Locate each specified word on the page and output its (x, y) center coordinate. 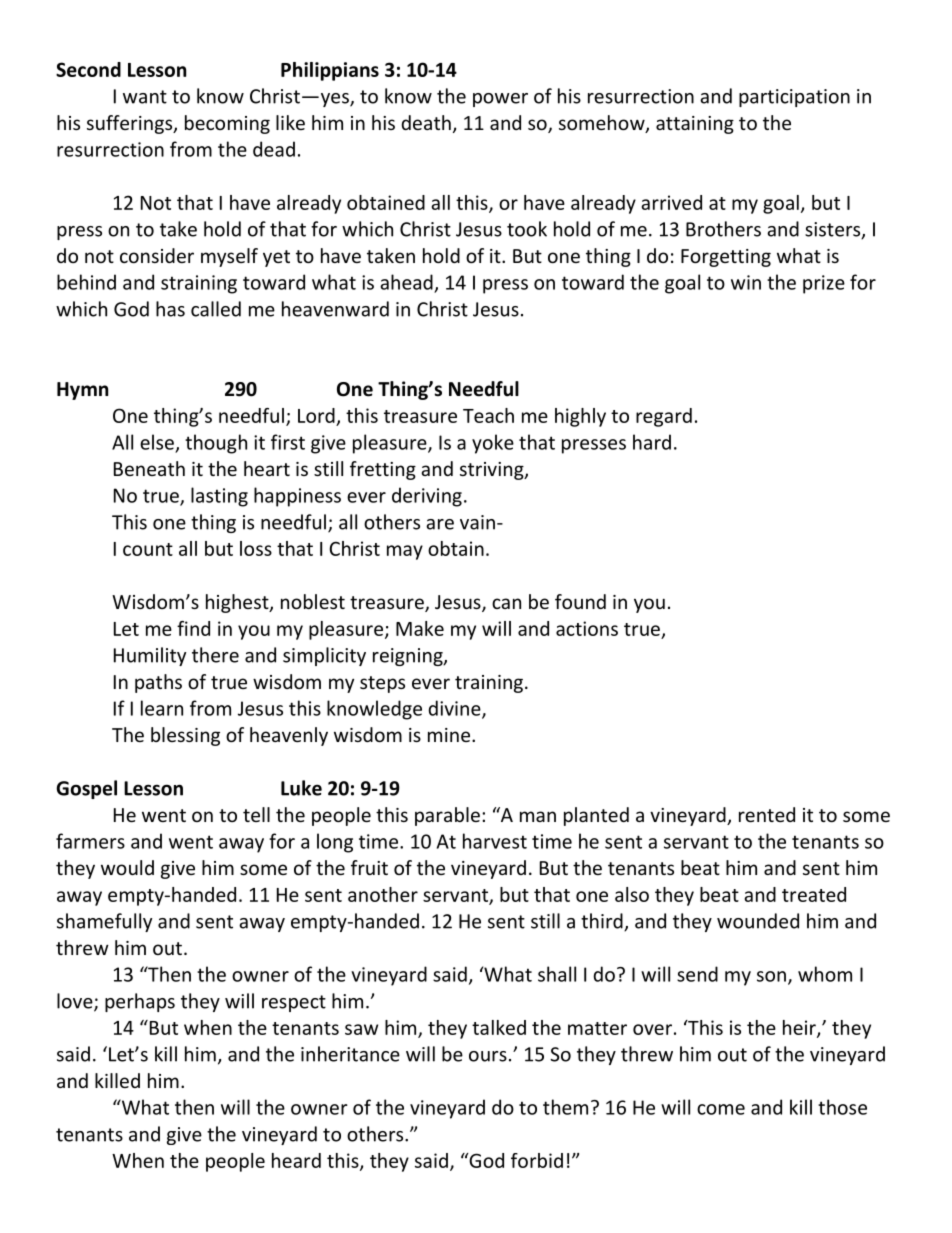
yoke (493, 444)
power (500, 100)
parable (447, 816)
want (145, 97)
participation (794, 98)
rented (767, 814)
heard (296, 1160)
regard (664, 417)
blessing (185, 736)
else (157, 442)
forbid (537, 1160)
